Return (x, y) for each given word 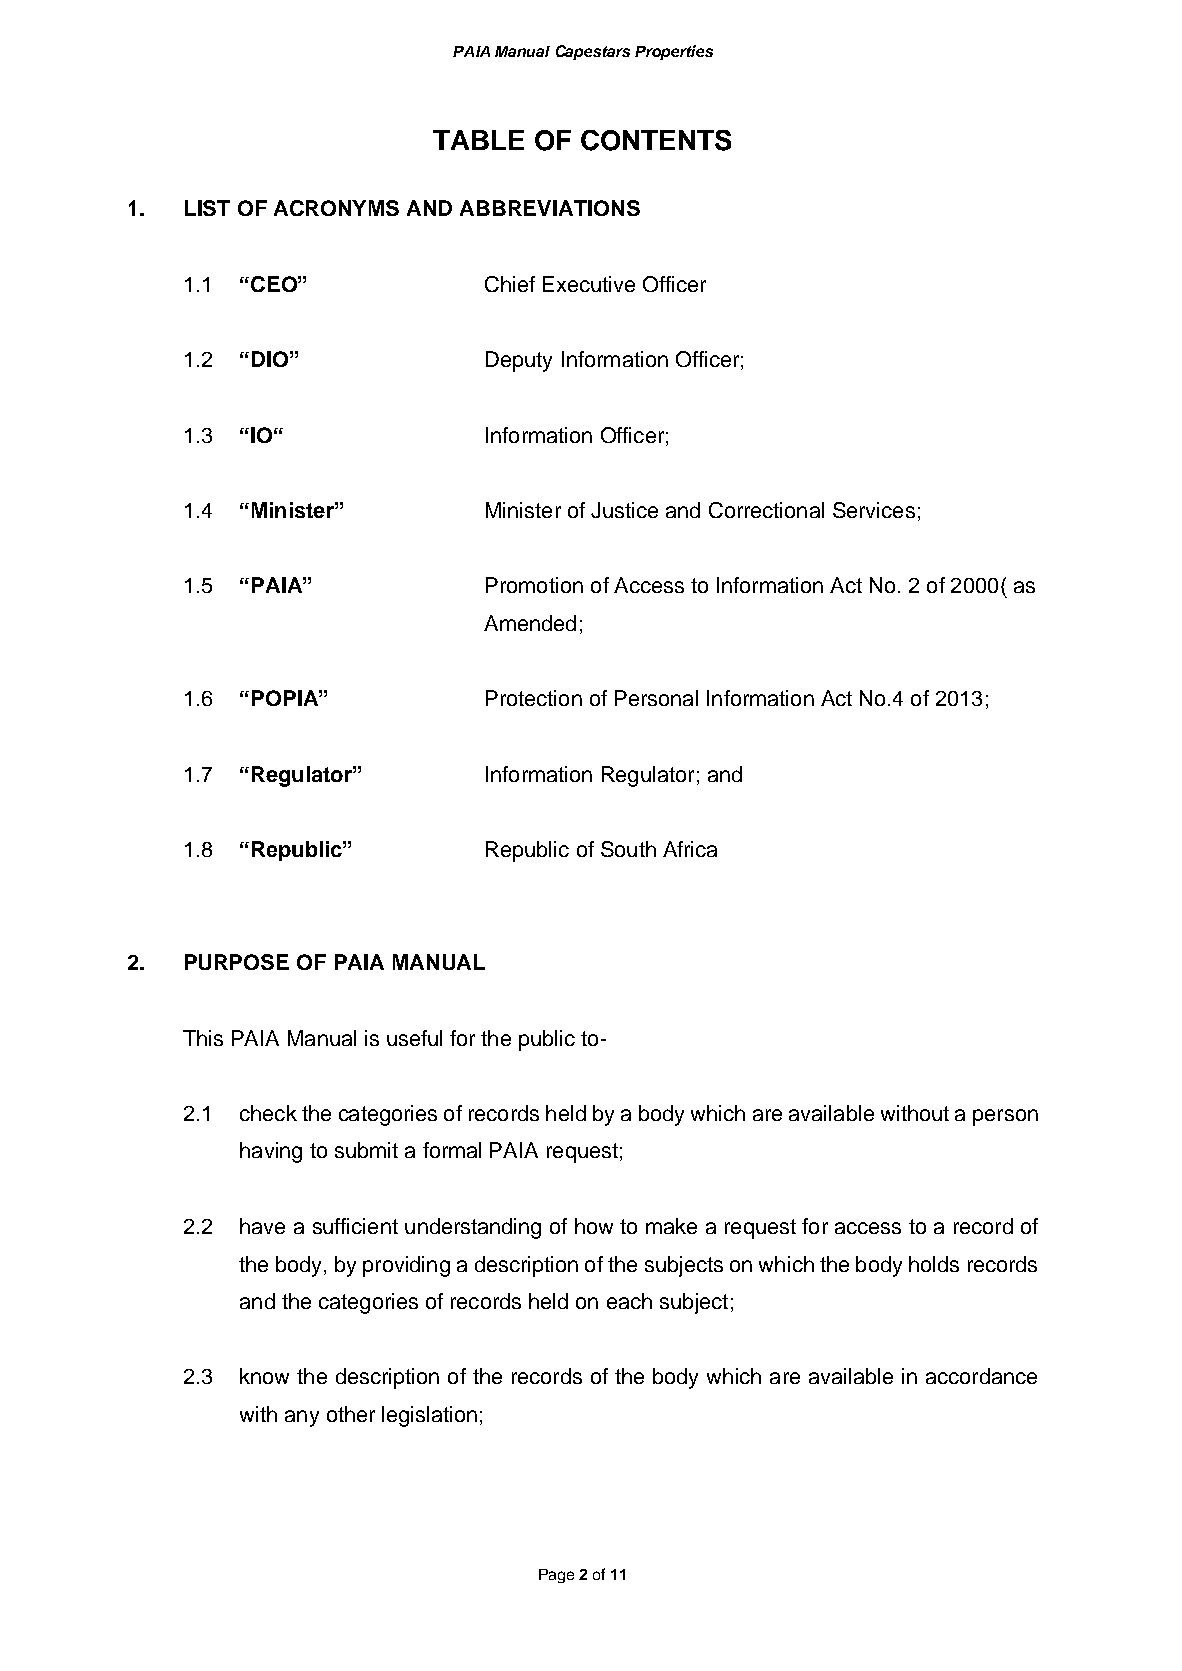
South (628, 849)
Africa (690, 849)
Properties (674, 52)
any (302, 1418)
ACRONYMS (336, 208)
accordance (981, 1376)
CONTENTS (656, 140)
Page (556, 1576)
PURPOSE (237, 962)
